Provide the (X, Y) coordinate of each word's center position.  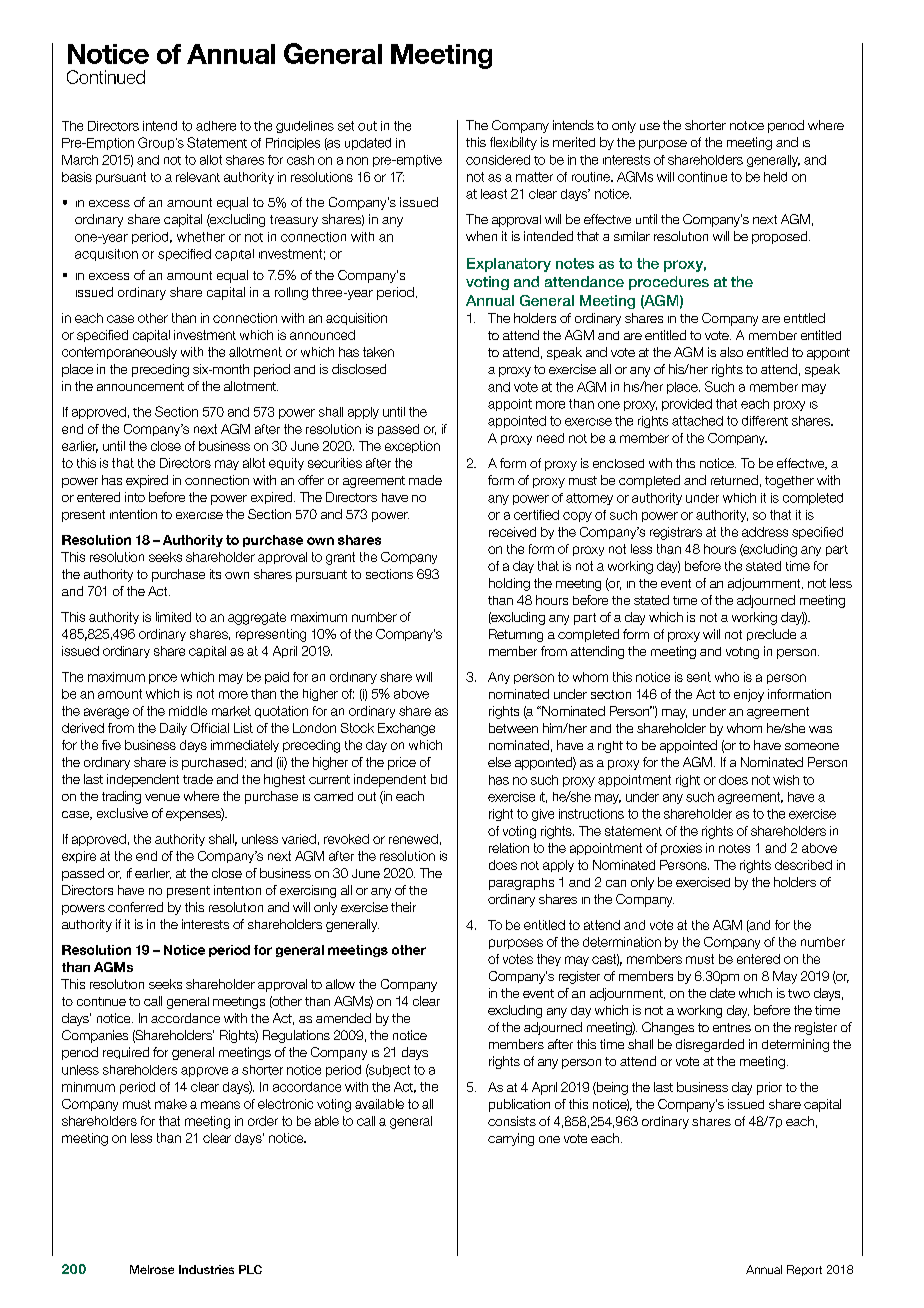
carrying (511, 1139)
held (775, 177)
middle (188, 711)
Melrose (152, 1269)
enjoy (749, 695)
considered (498, 160)
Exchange (406, 729)
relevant (198, 177)
